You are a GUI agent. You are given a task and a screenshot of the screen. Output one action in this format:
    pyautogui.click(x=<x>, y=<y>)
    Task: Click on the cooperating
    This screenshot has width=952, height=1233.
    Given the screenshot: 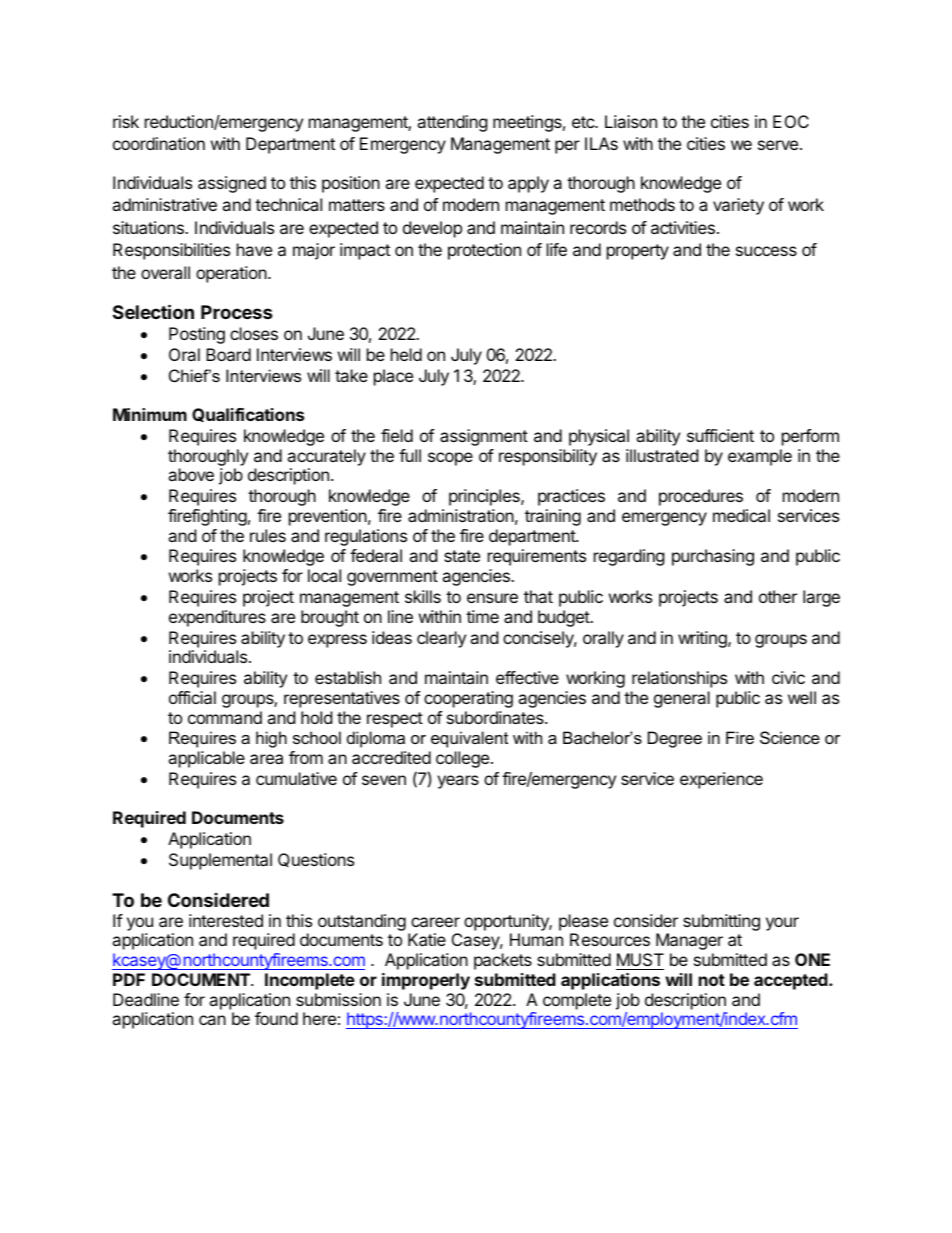 What is the action you would take?
    pyautogui.click(x=468, y=699)
